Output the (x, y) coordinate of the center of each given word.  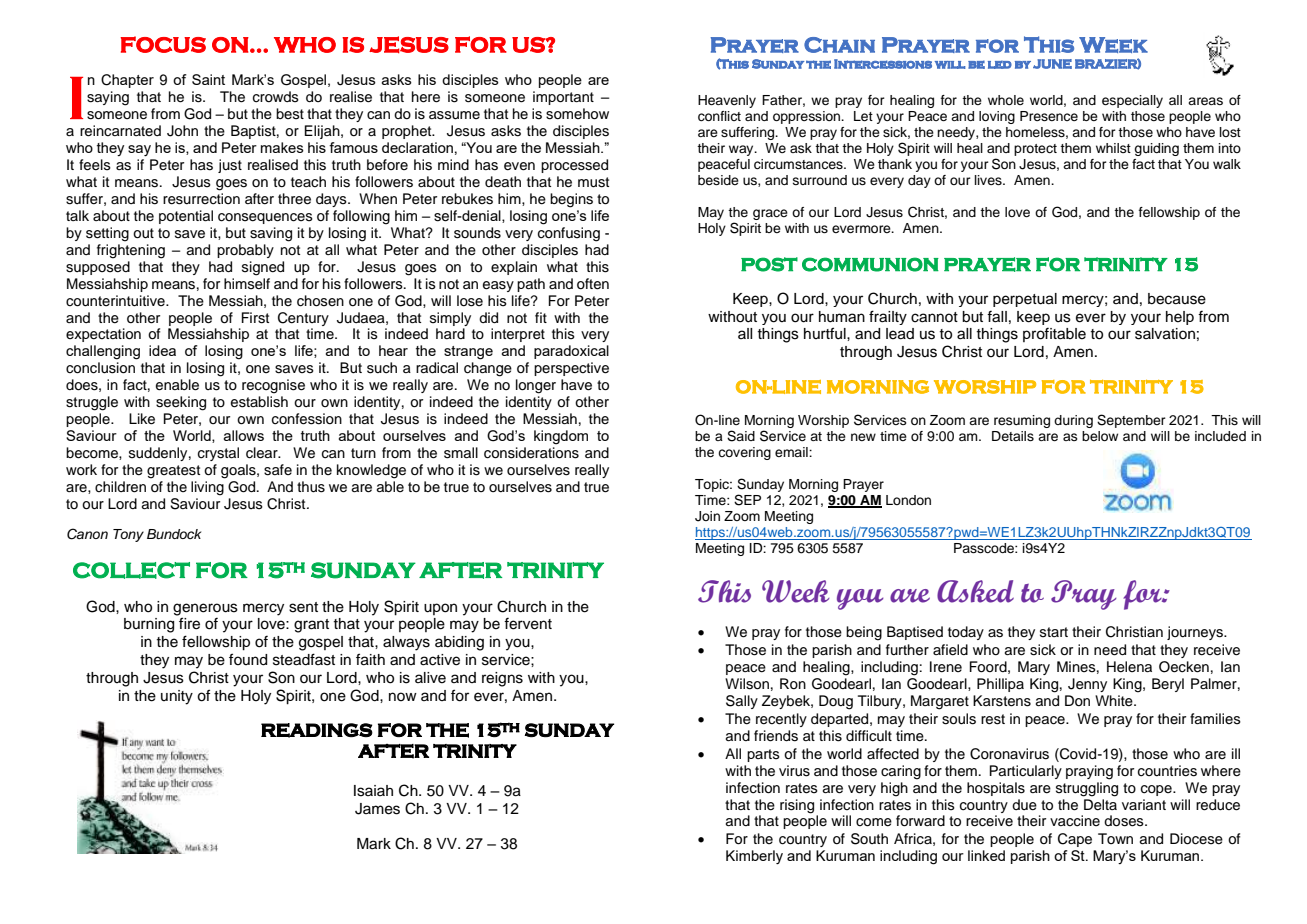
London (908, 500)
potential (186, 217)
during (1073, 421)
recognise (273, 386)
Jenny (1087, 685)
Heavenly (727, 101)
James (377, 809)
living (207, 488)
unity (177, 697)
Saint (208, 79)
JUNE (1052, 64)
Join (707, 516)
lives (989, 180)
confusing (569, 234)
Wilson (747, 684)
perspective (571, 369)
